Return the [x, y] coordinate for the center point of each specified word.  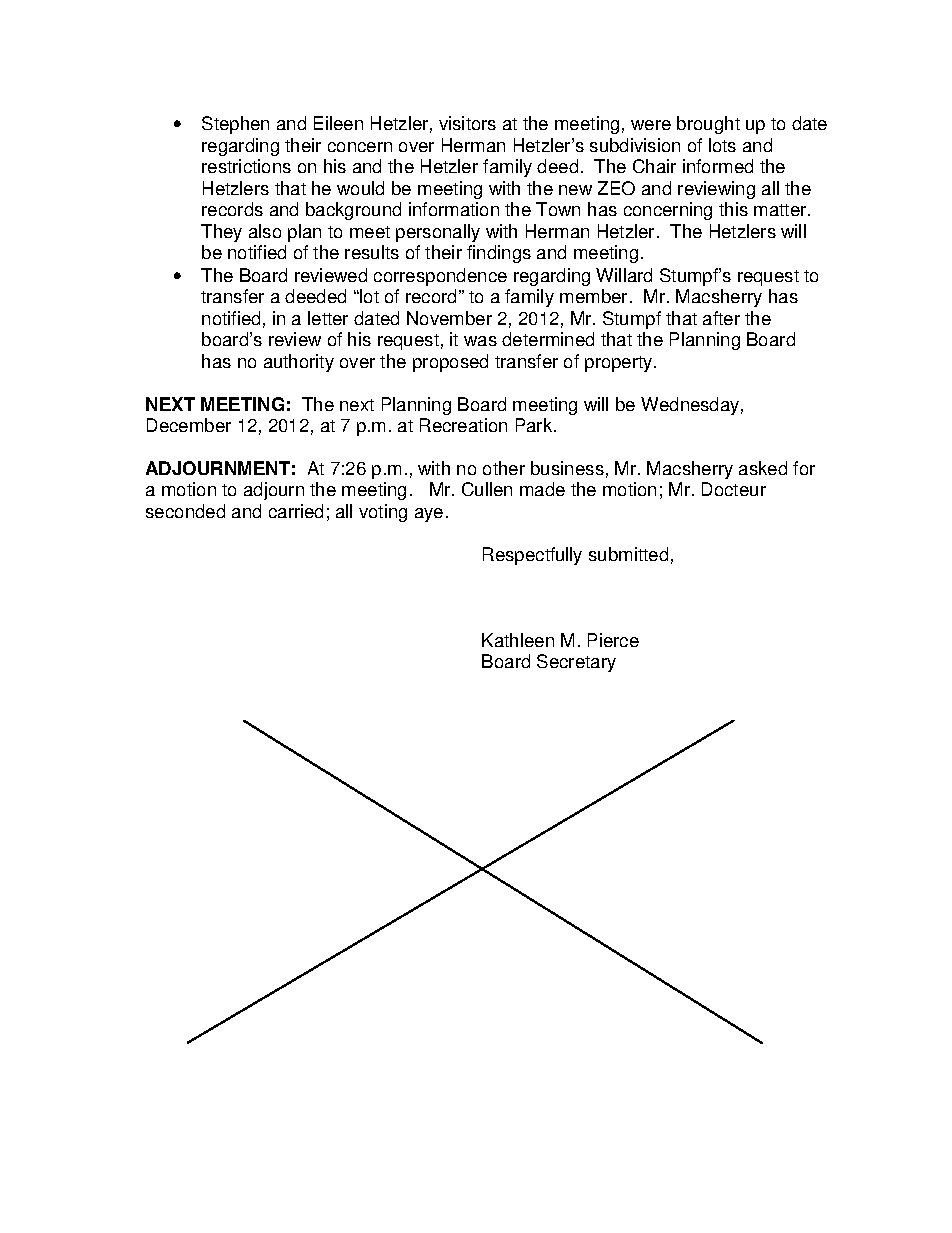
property [620, 364]
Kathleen [518, 640]
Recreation [463, 425]
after [721, 318]
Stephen [235, 125]
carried [296, 511]
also [265, 231]
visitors [467, 123]
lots [722, 145]
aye [429, 515]
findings [499, 254]
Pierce [613, 640]
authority [299, 363]
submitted [628, 554]
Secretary [576, 663]
